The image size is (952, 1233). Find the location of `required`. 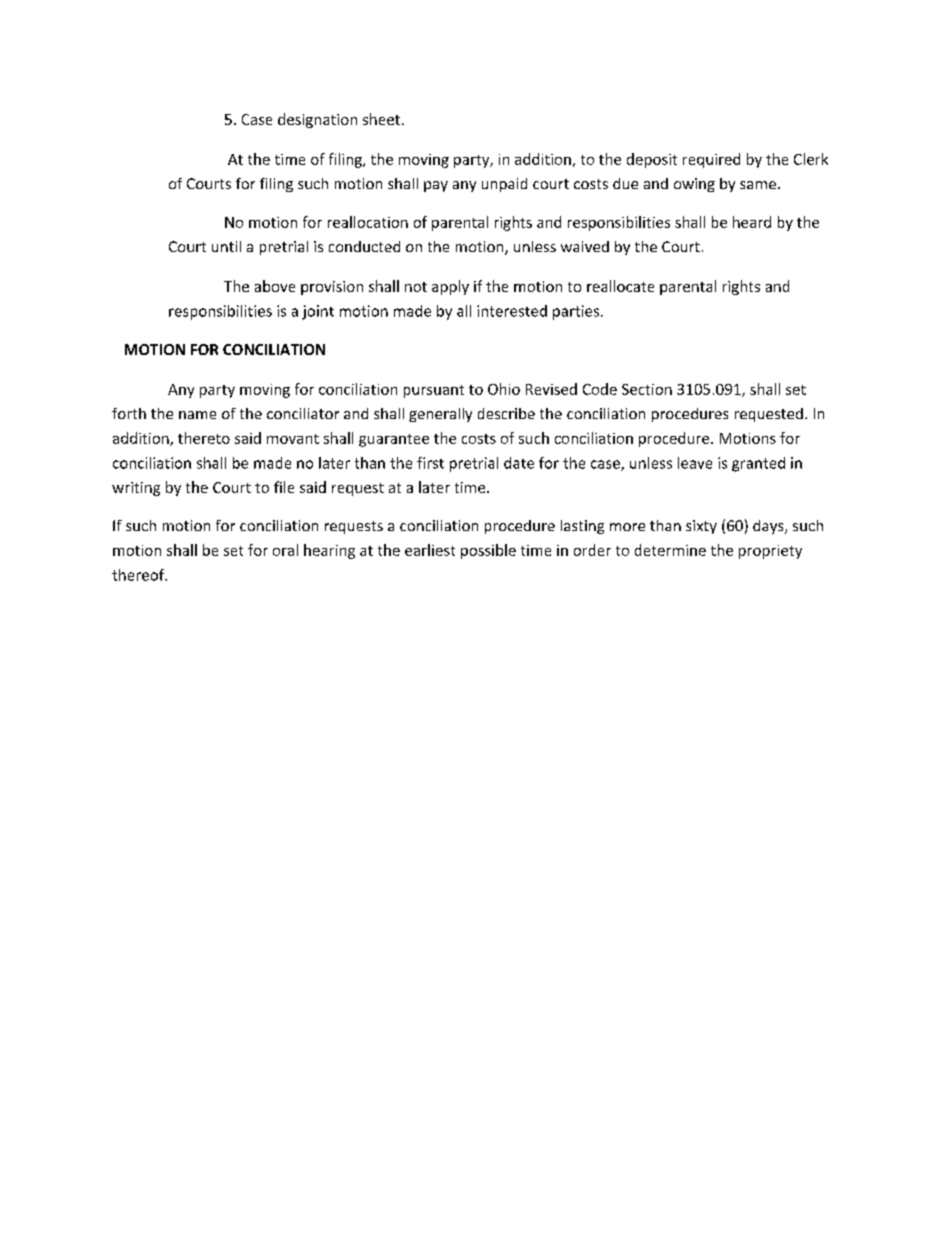

required is located at coordinates (711, 160).
